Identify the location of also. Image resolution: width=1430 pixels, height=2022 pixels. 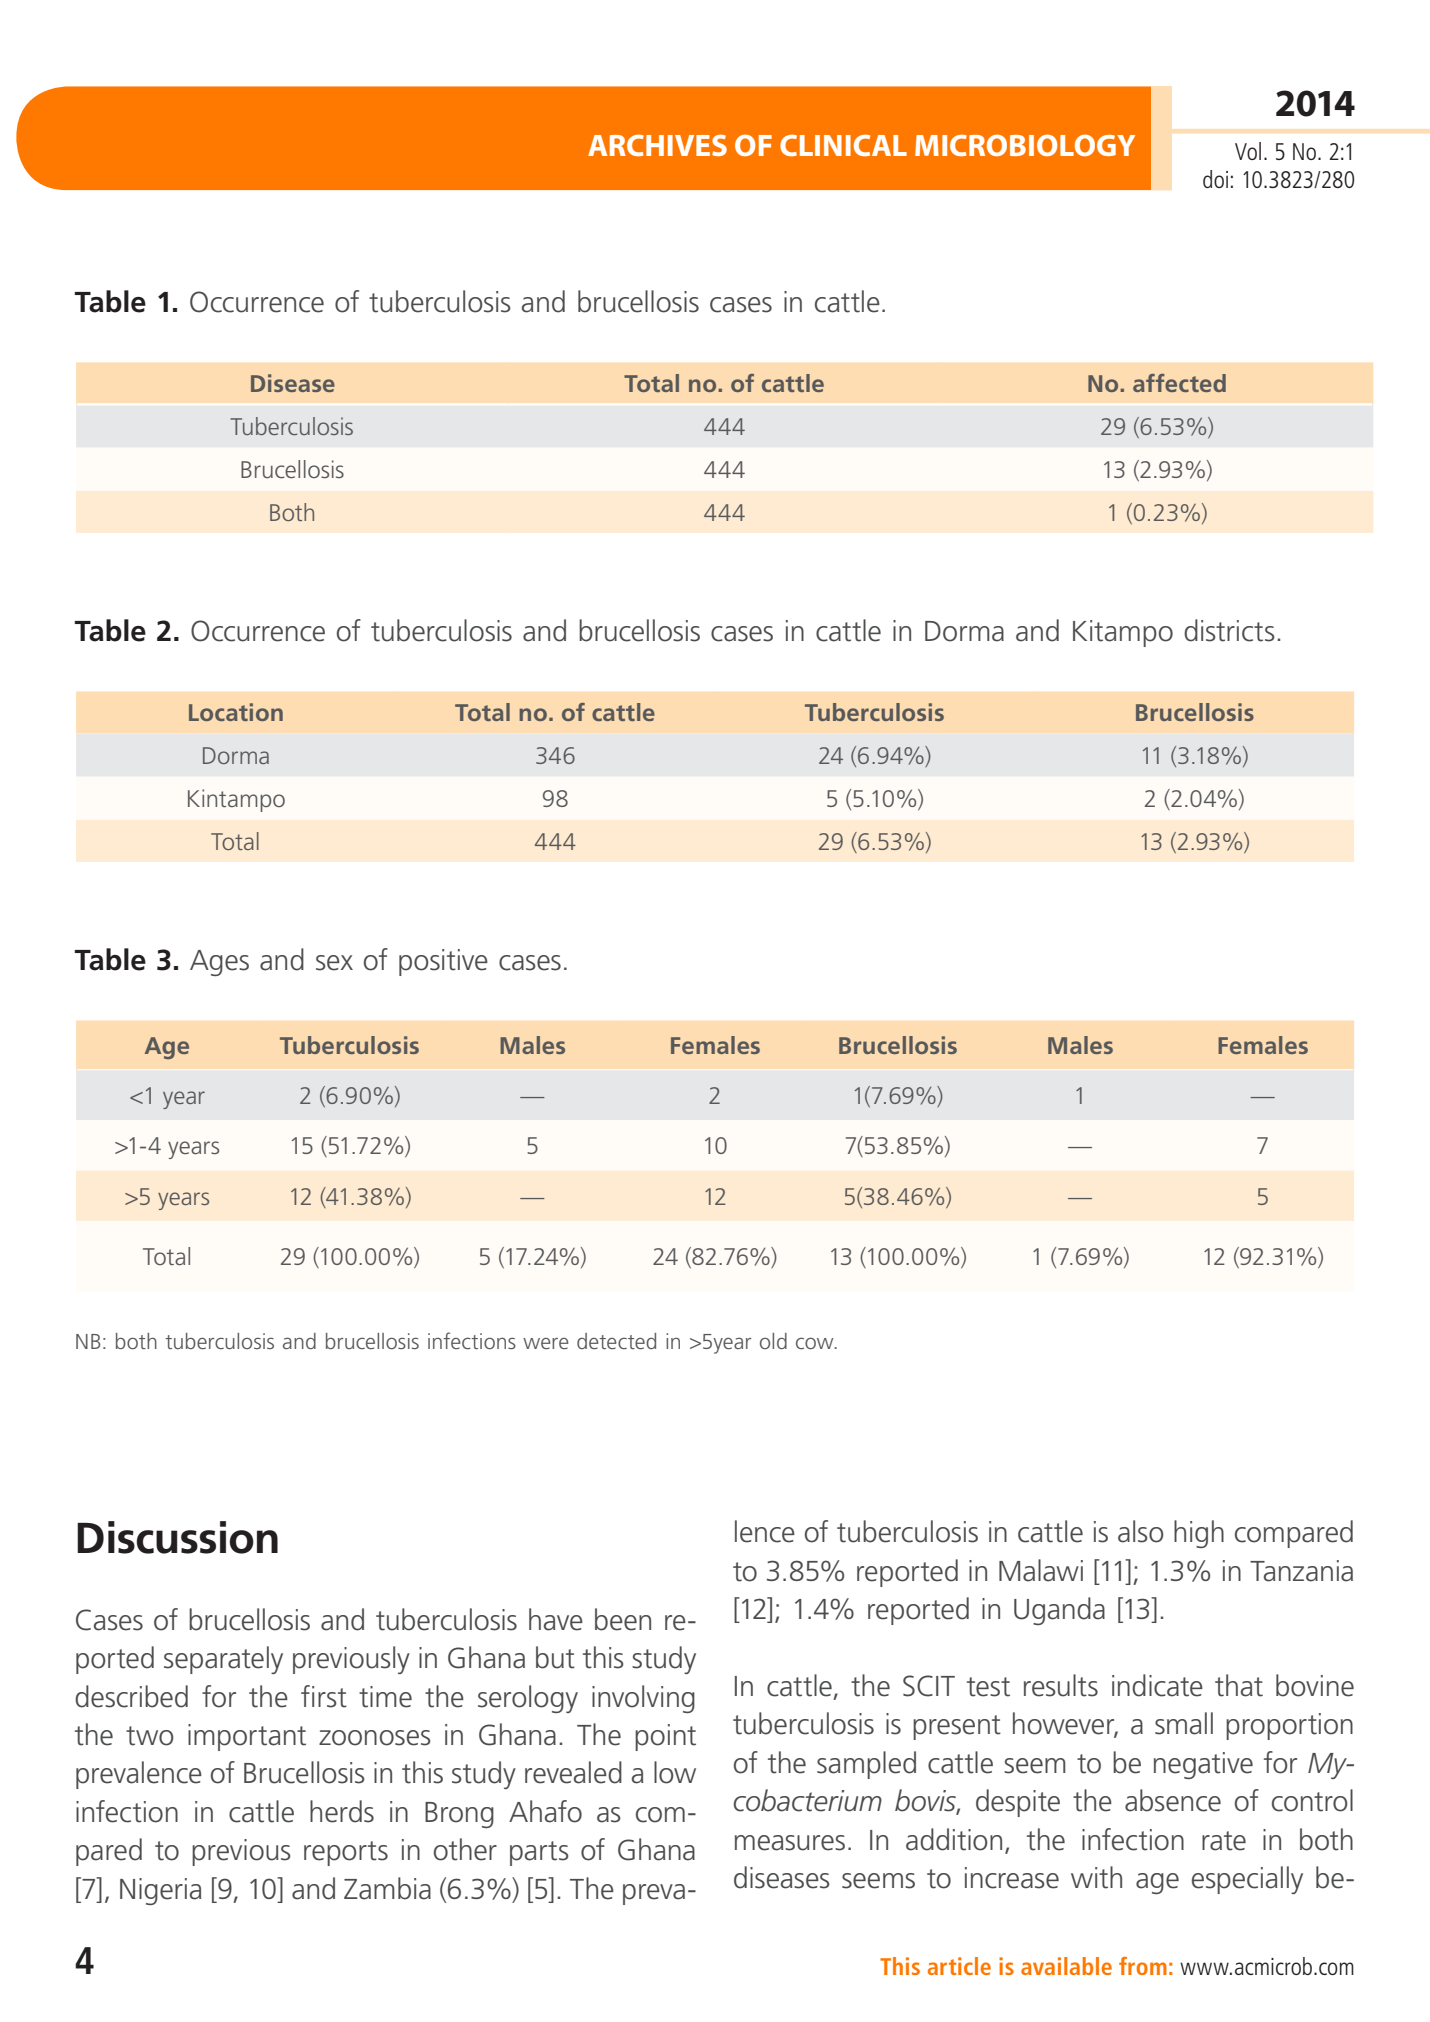
(1141, 1531).
